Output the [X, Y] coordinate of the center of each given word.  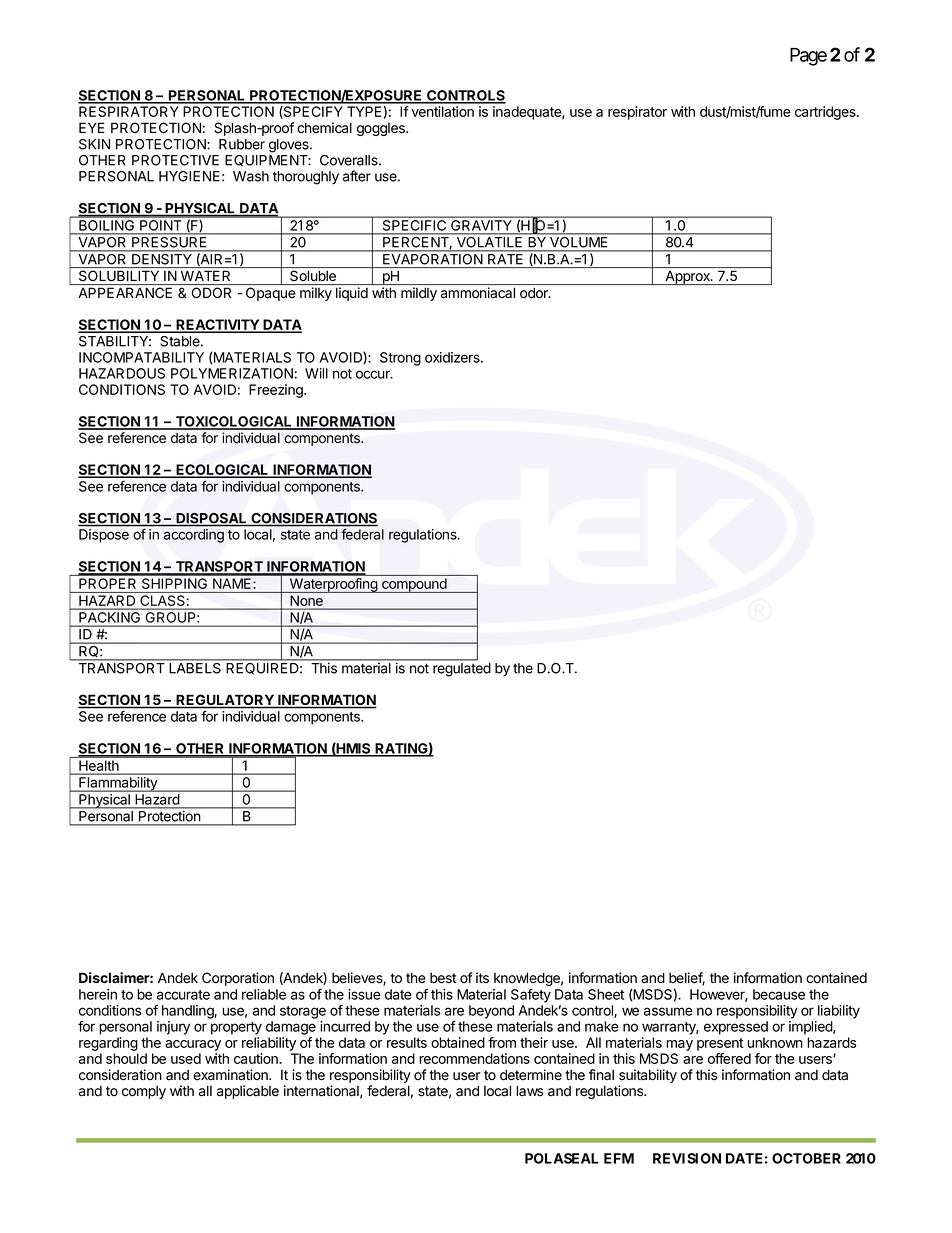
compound [414, 585]
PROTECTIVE [175, 160]
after [357, 176]
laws [529, 1091]
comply [144, 1092]
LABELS [195, 667]
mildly [419, 294]
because [779, 994]
